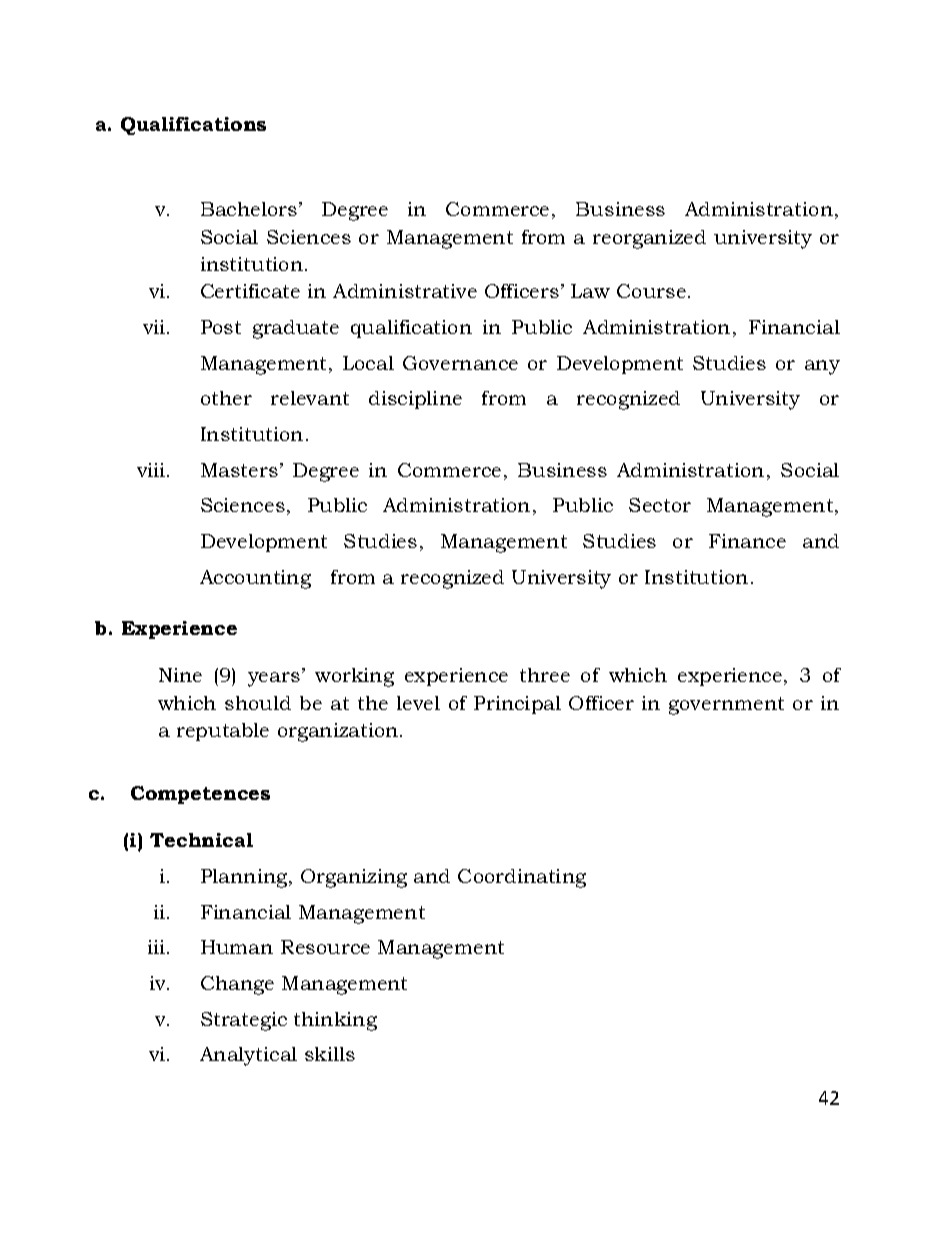  Describe the element at coordinates (223, 732) in the screenshot. I see `reputable` at that location.
